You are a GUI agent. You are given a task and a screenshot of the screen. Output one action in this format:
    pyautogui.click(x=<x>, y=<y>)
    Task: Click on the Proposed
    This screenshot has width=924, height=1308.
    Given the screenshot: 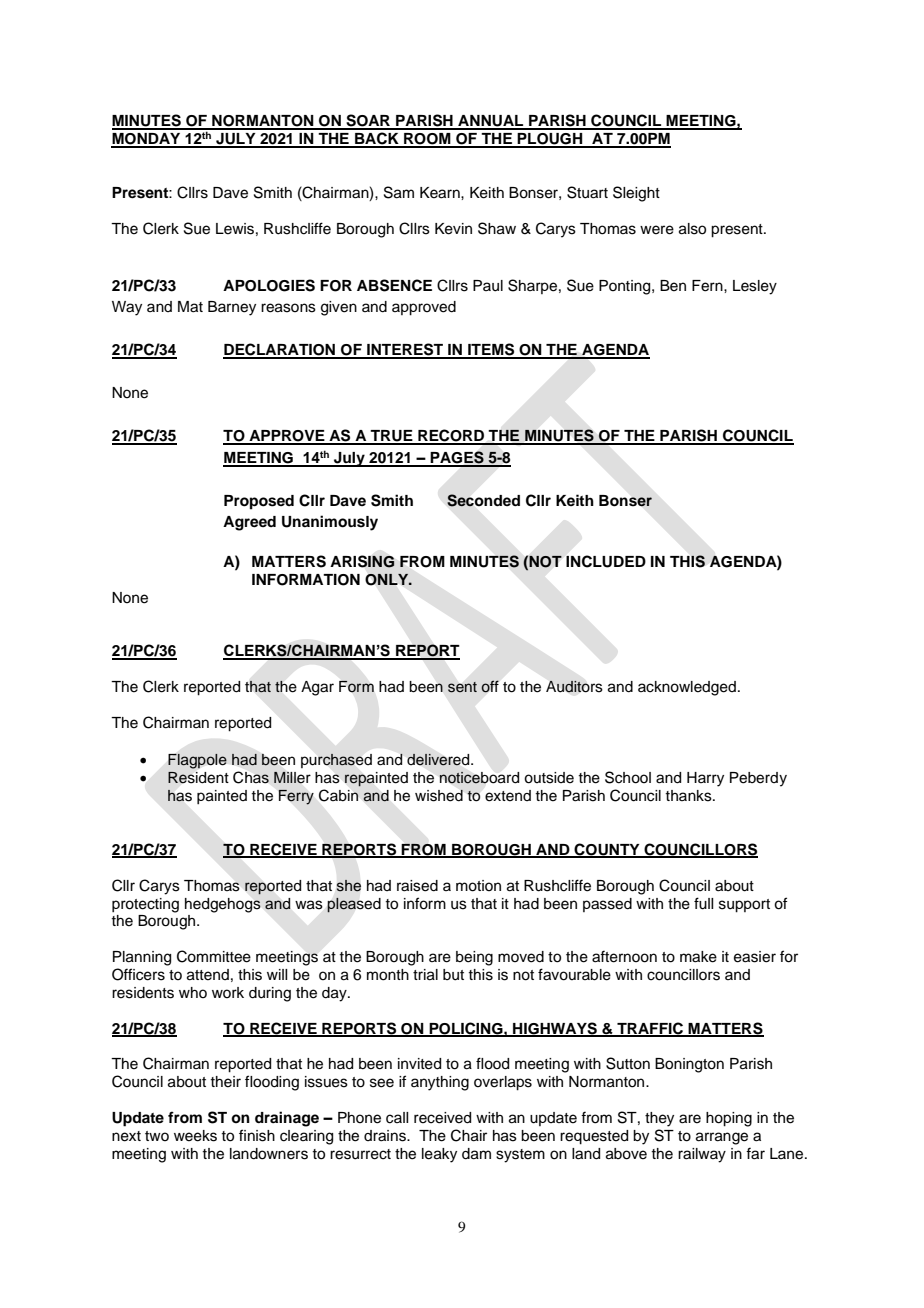 What is the action you would take?
    pyautogui.click(x=259, y=502)
